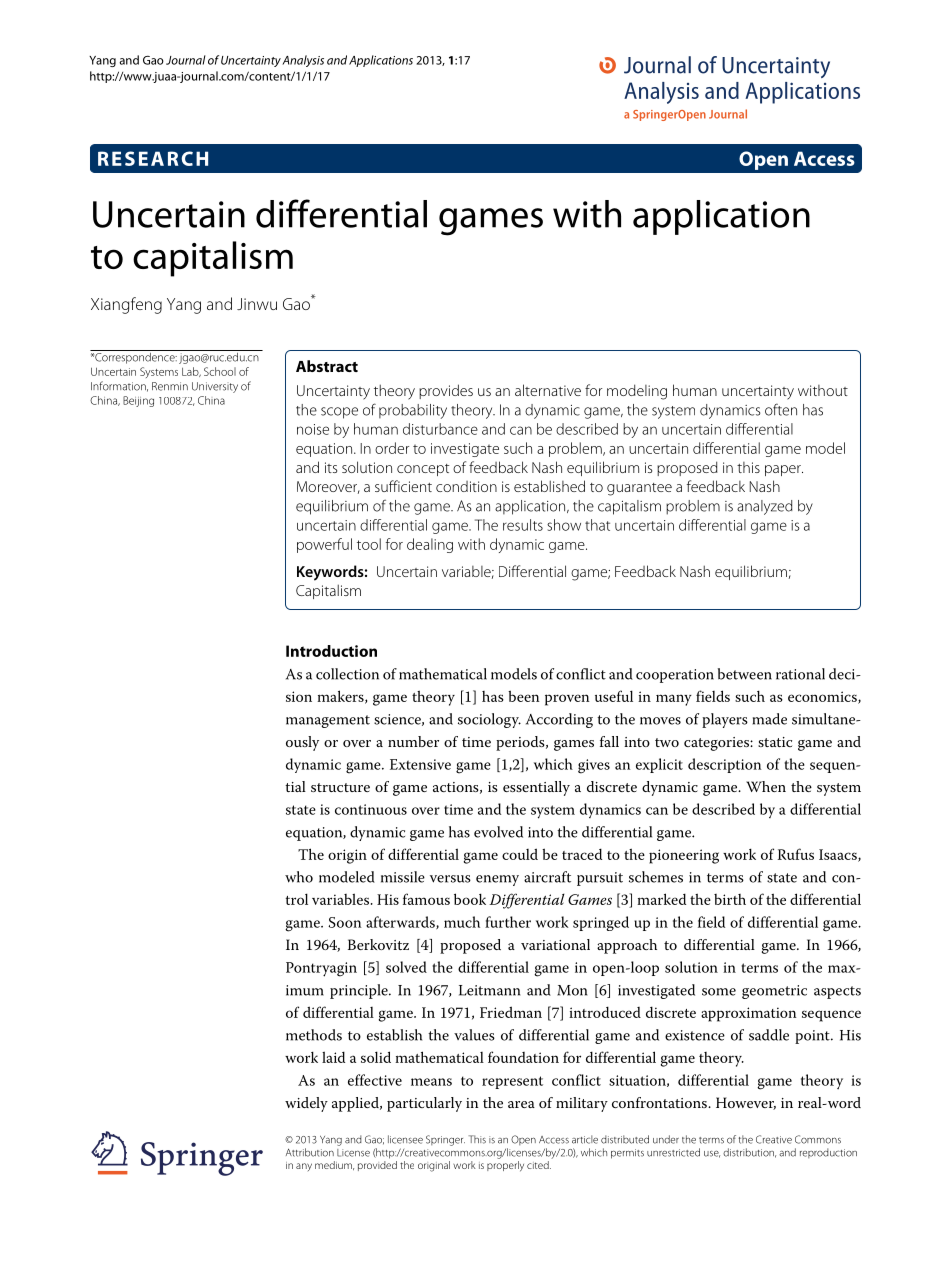 This page has height=1271, width=952. Describe the element at coordinates (430, 545) in the page. I see `dealing` at that location.
